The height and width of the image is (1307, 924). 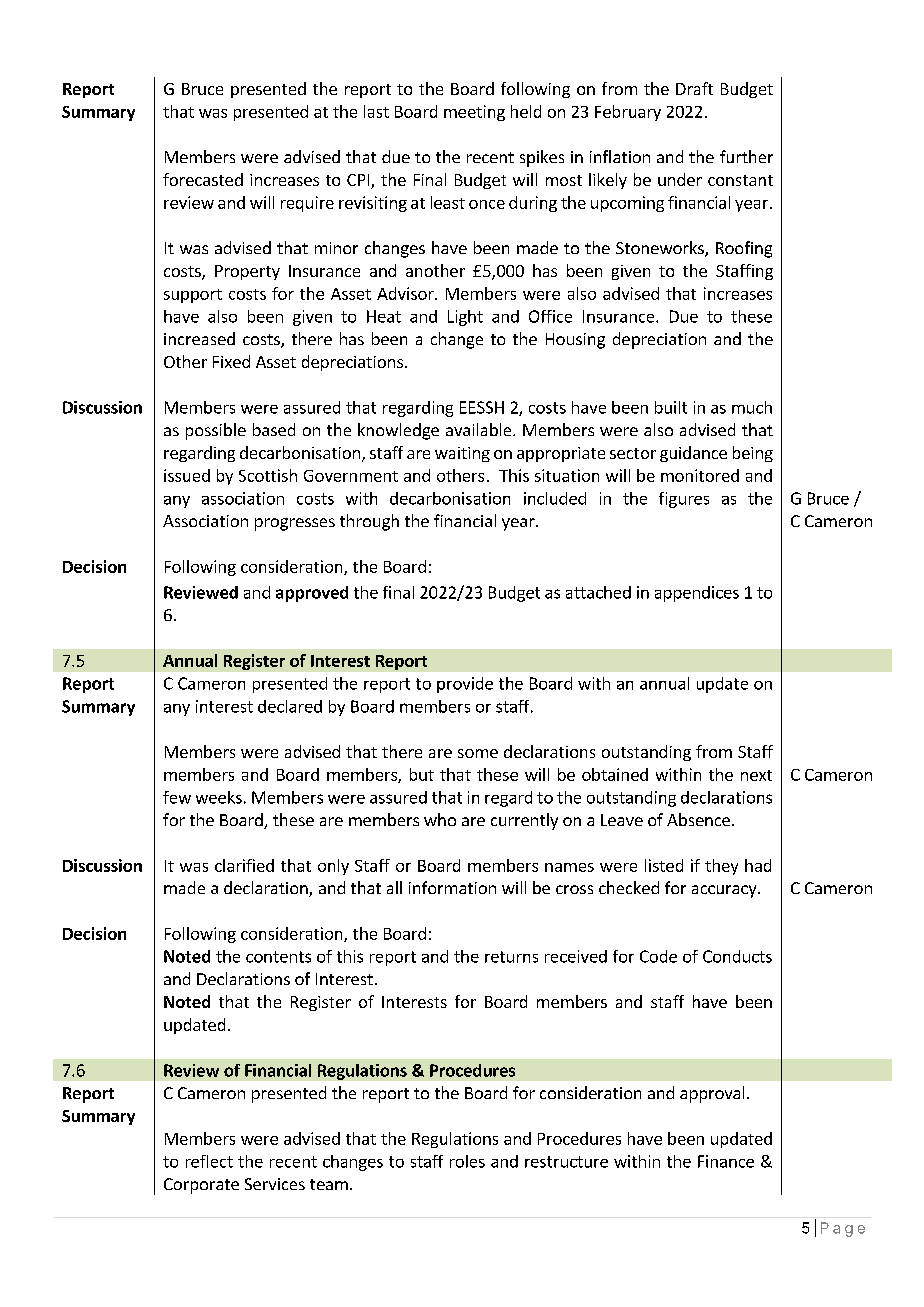 What do you see at coordinates (658, 956) in the image?
I see `Code` at bounding box center [658, 956].
